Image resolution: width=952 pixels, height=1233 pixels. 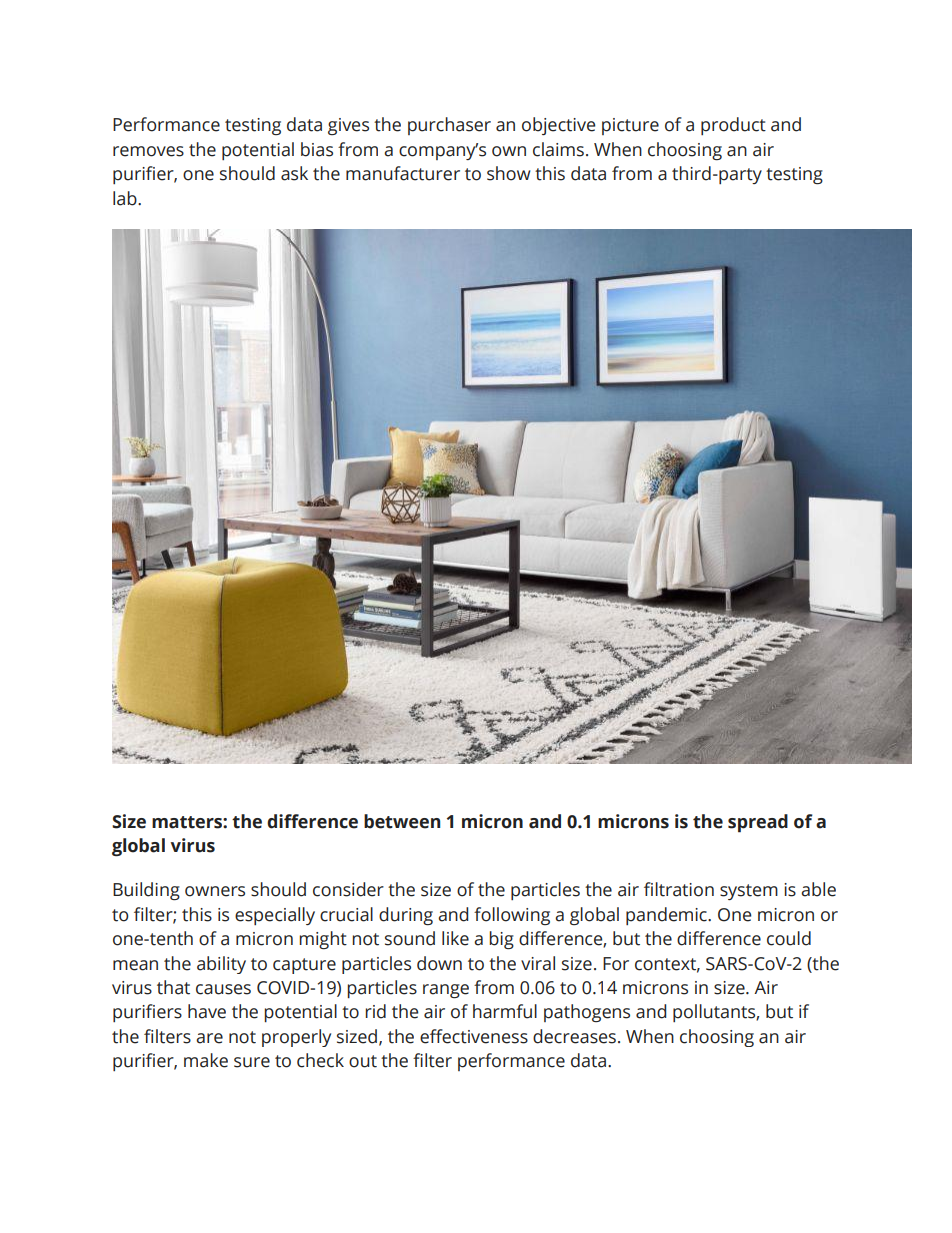 What do you see at coordinates (126, 198) in the page?
I see `lab` at bounding box center [126, 198].
